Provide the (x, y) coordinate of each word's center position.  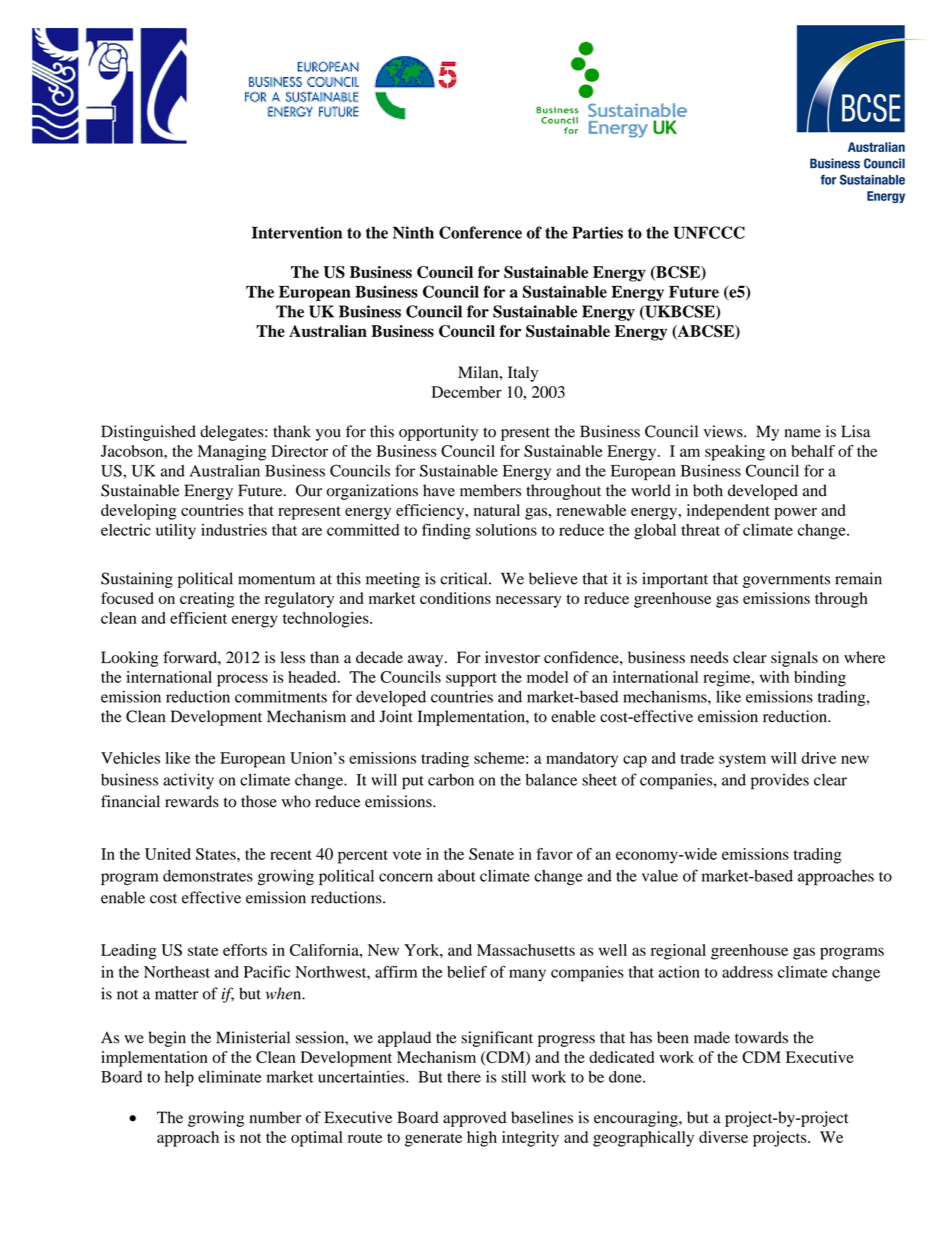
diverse (723, 1137)
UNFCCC (709, 232)
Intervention (297, 232)
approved (474, 1119)
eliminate (230, 1077)
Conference (480, 232)
